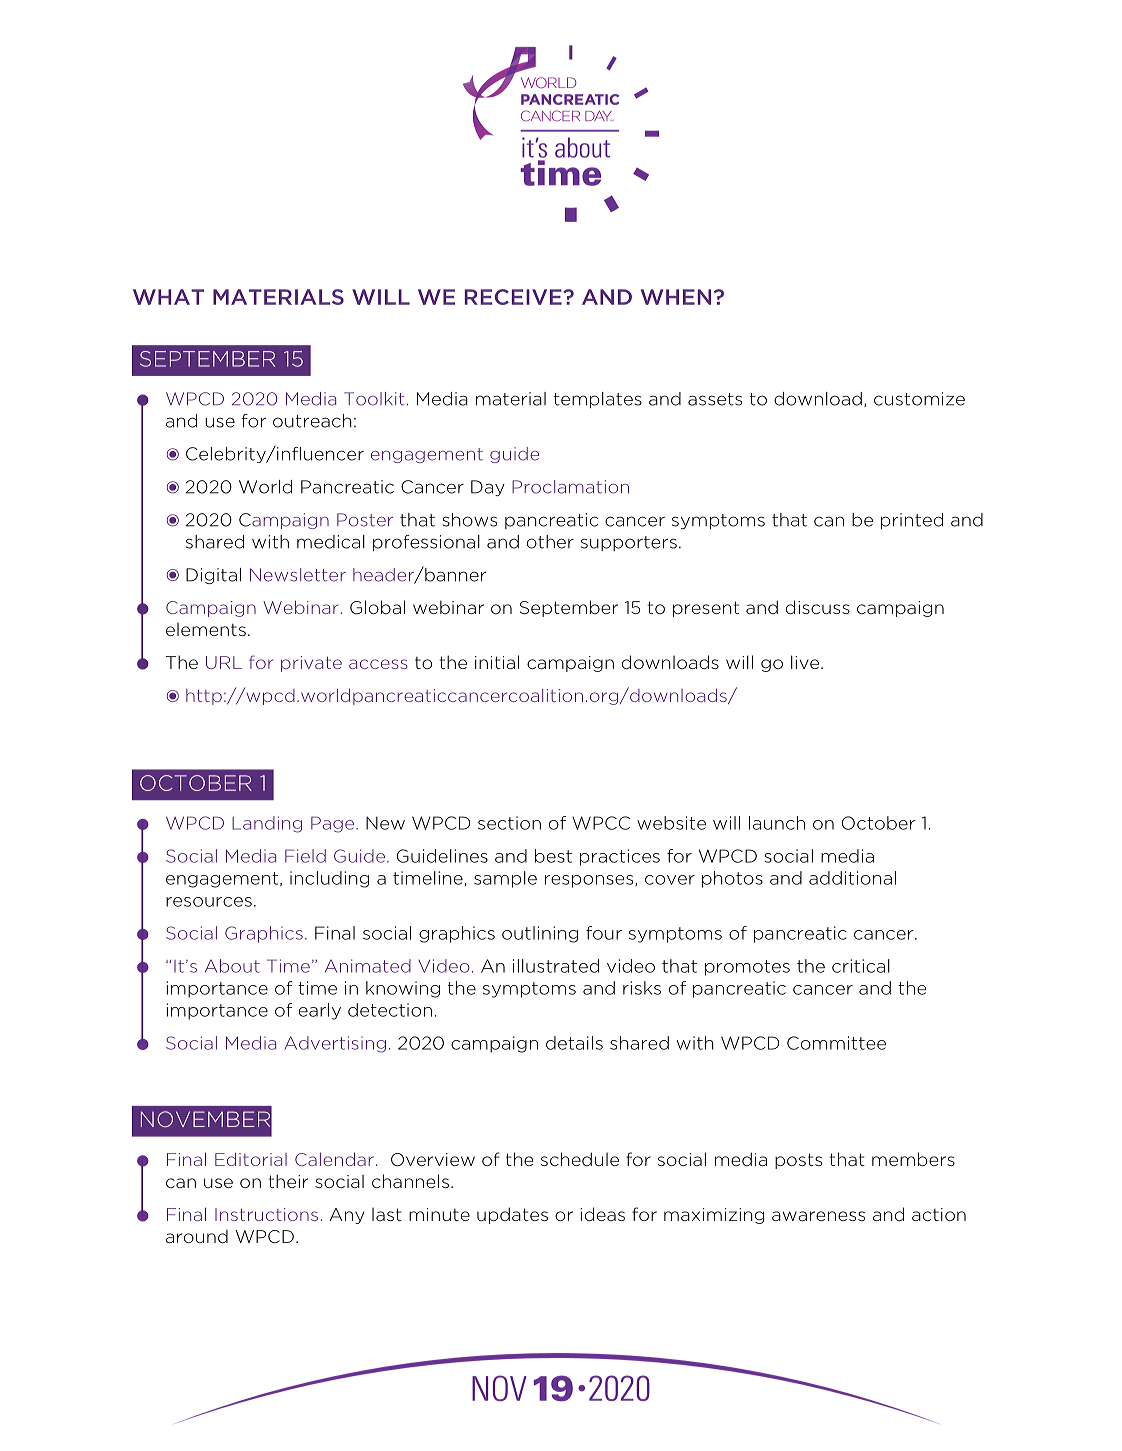 The image size is (1122, 1451). Describe the element at coordinates (509, 823) in the page. I see `section` at that location.
